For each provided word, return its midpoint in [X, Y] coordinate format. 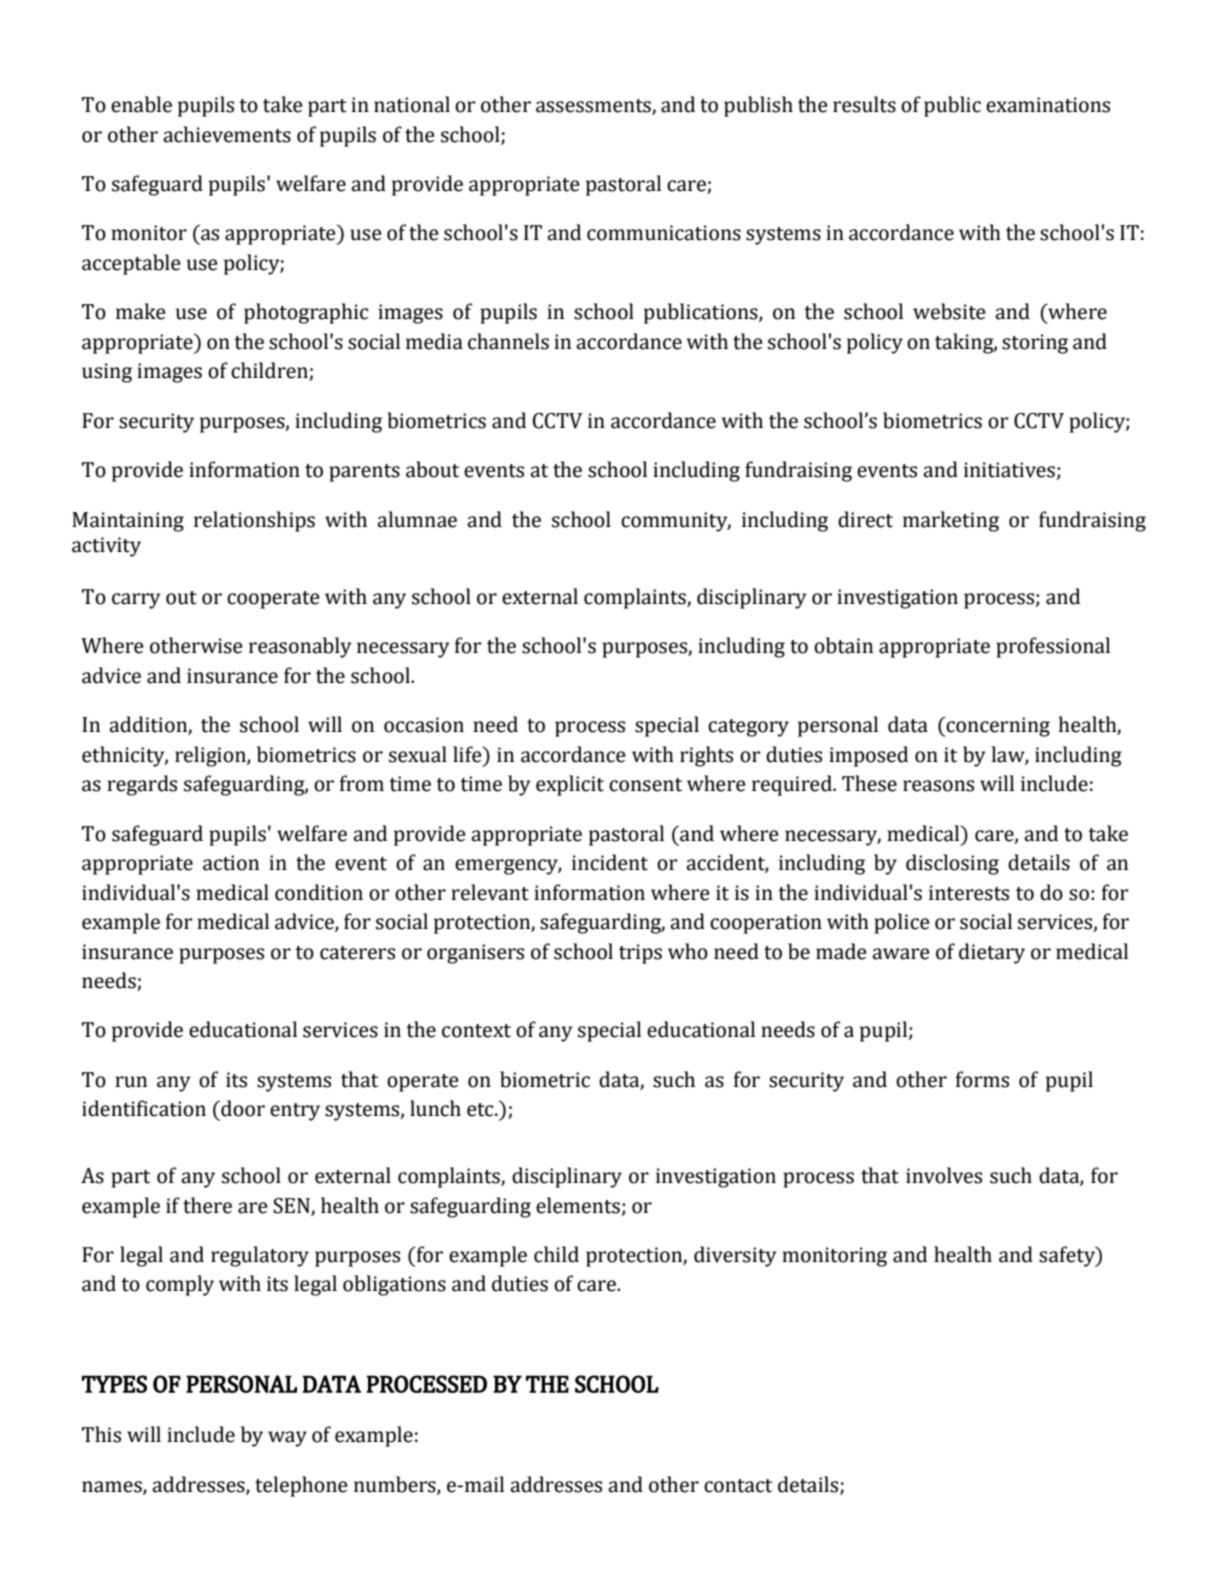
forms [982, 1079]
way [287, 1439]
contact [738, 1486]
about [432, 469]
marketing [951, 521]
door [242, 1108]
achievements [227, 134]
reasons [938, 786]
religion [211, 756]
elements [578, 1205]
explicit [570, 785]
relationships [254, 521]
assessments [594, 107]
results [864, 104]
